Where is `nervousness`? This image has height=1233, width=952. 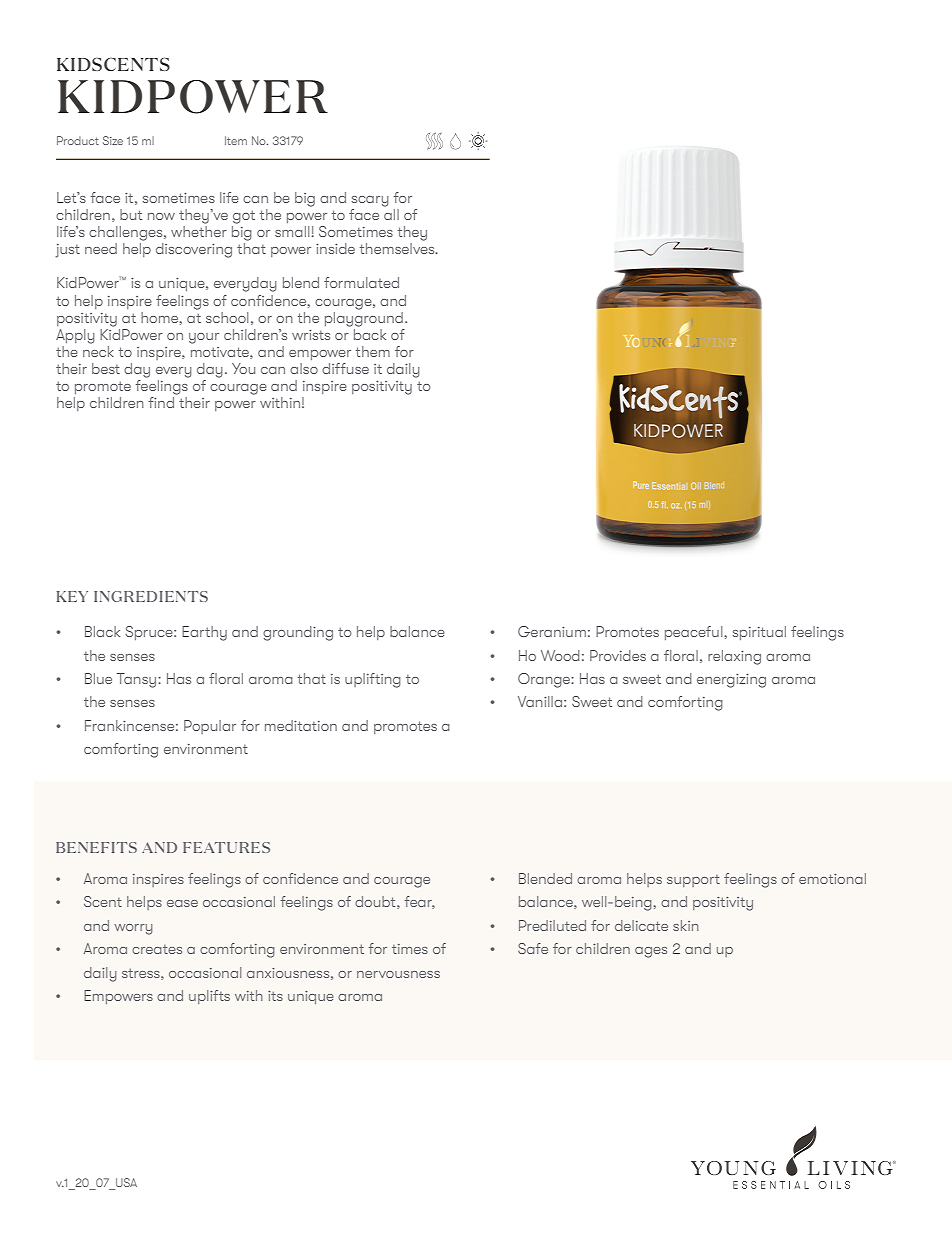 nervousness is located at coordinates (398, 974).
